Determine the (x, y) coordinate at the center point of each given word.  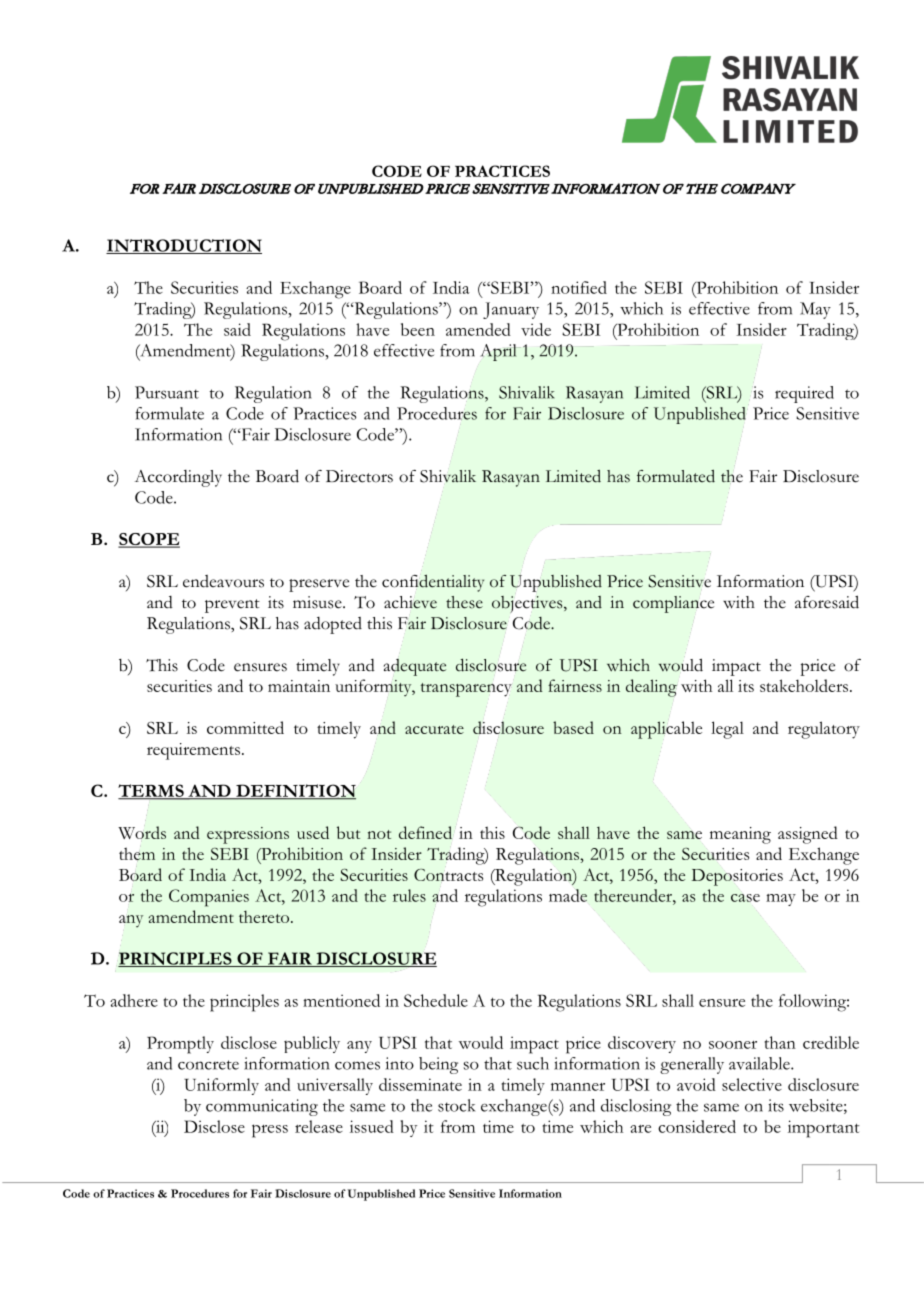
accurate (434, 729)
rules (409, 895)
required (804, 394)
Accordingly (178, 478)
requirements (193, 751)
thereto (265, 917)
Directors (359, 476)
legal (727, 730)
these (464, 602)
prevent (232, 606)
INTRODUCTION (184, 246)
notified (579, 287)
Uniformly (221, 1086)
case (745, 898)
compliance (673, 604)
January (511, 310)
